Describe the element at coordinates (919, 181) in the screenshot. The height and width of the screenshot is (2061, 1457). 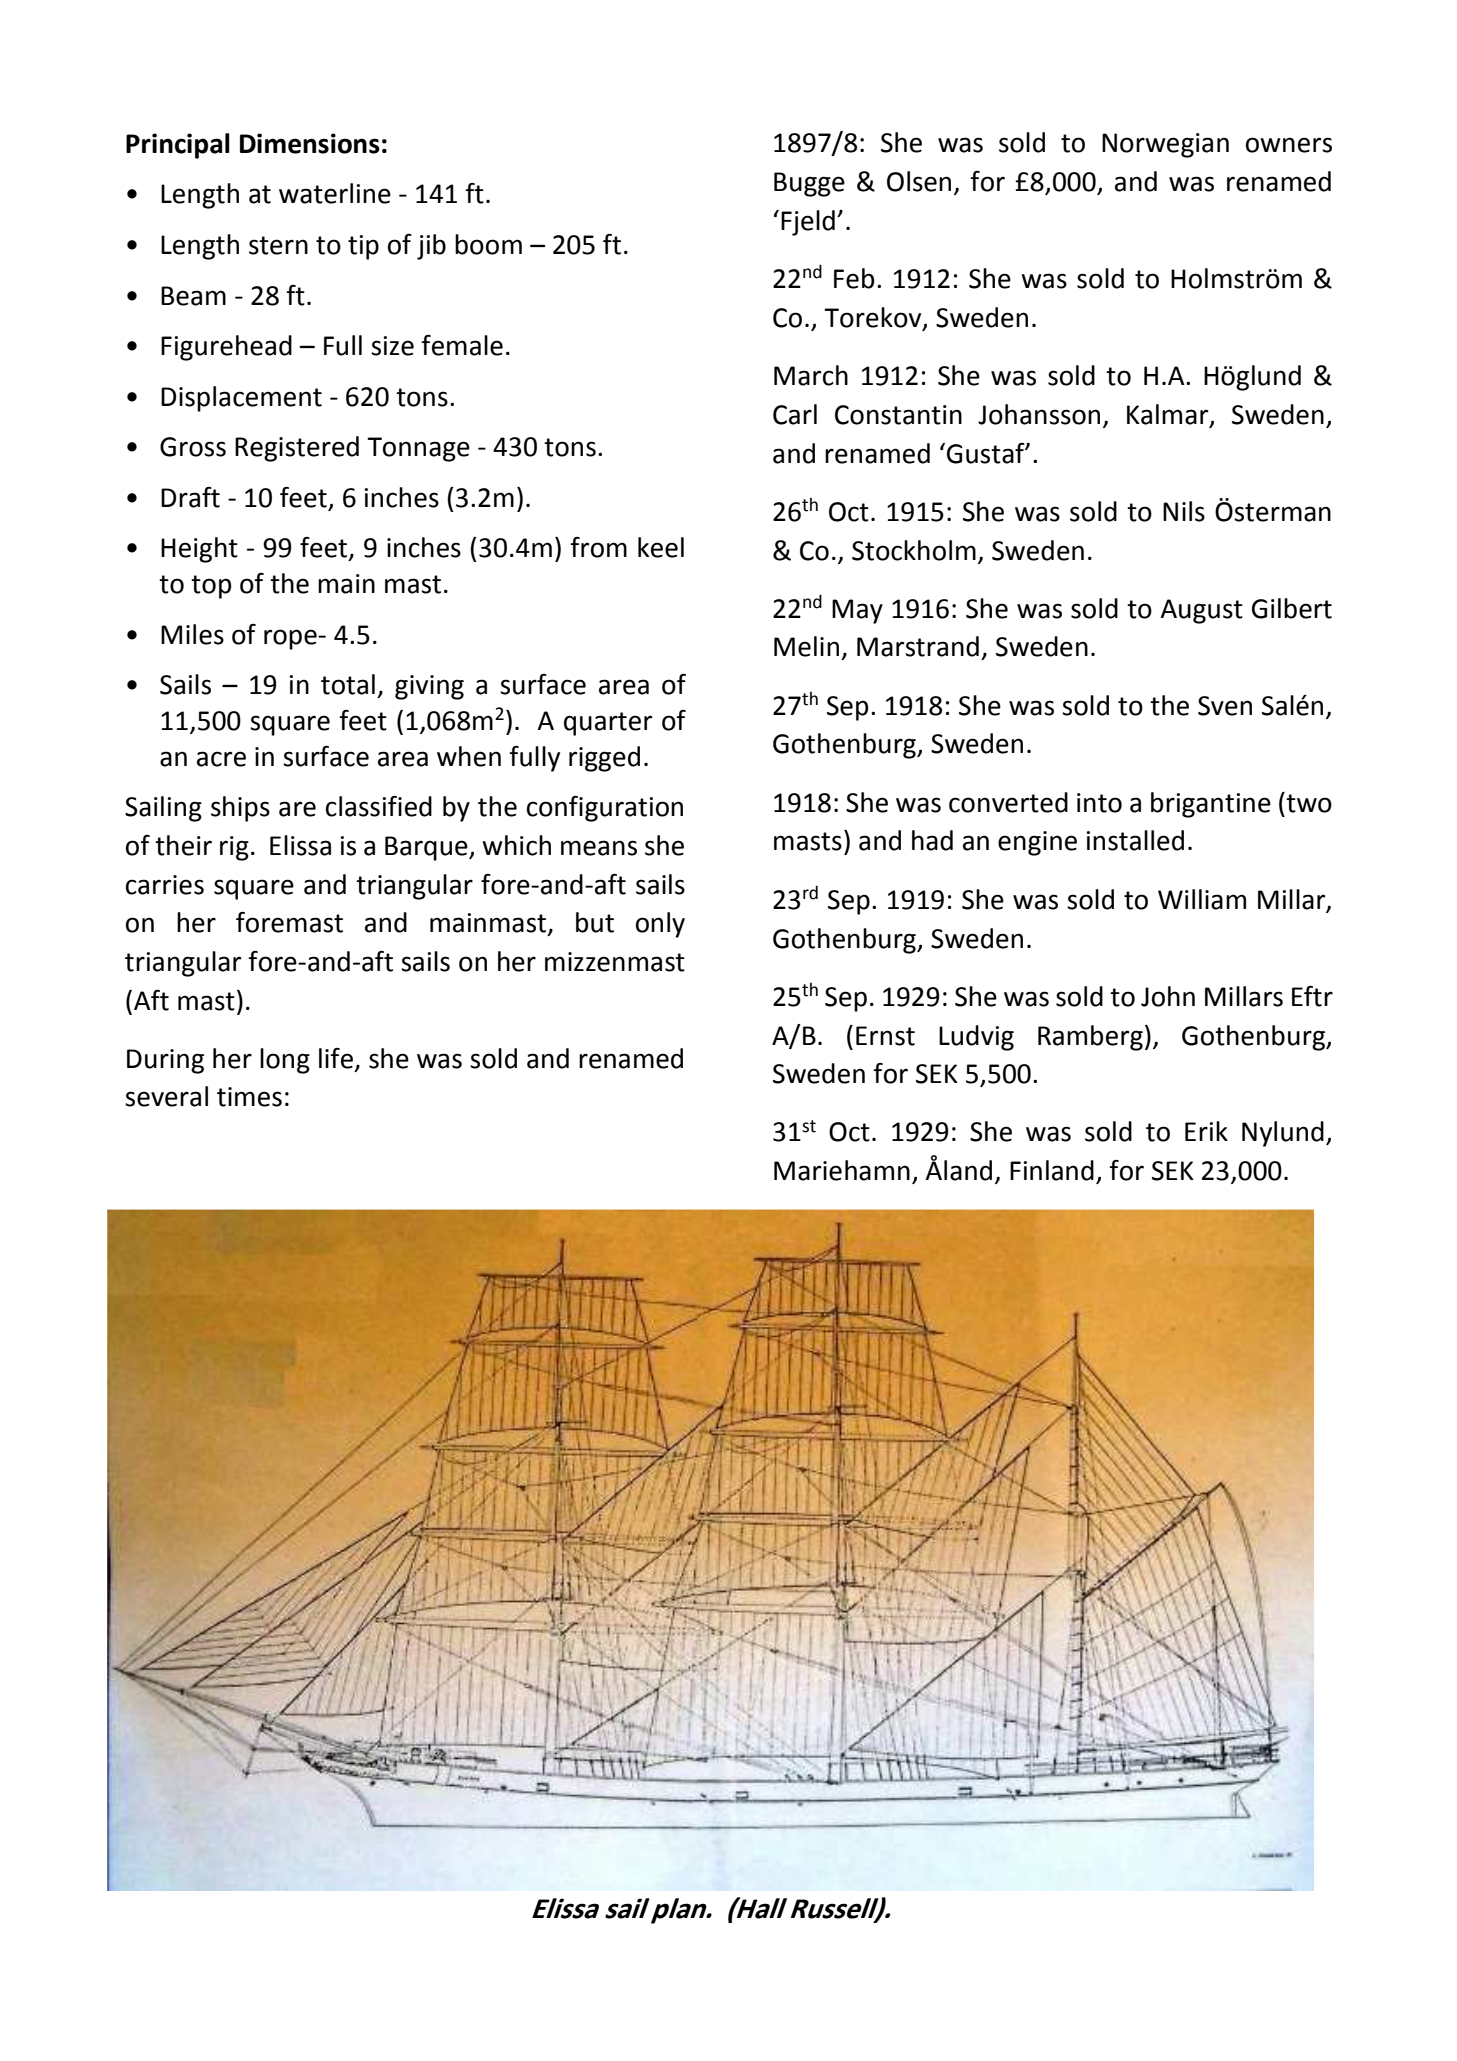
I see `Olsen` at that location.
